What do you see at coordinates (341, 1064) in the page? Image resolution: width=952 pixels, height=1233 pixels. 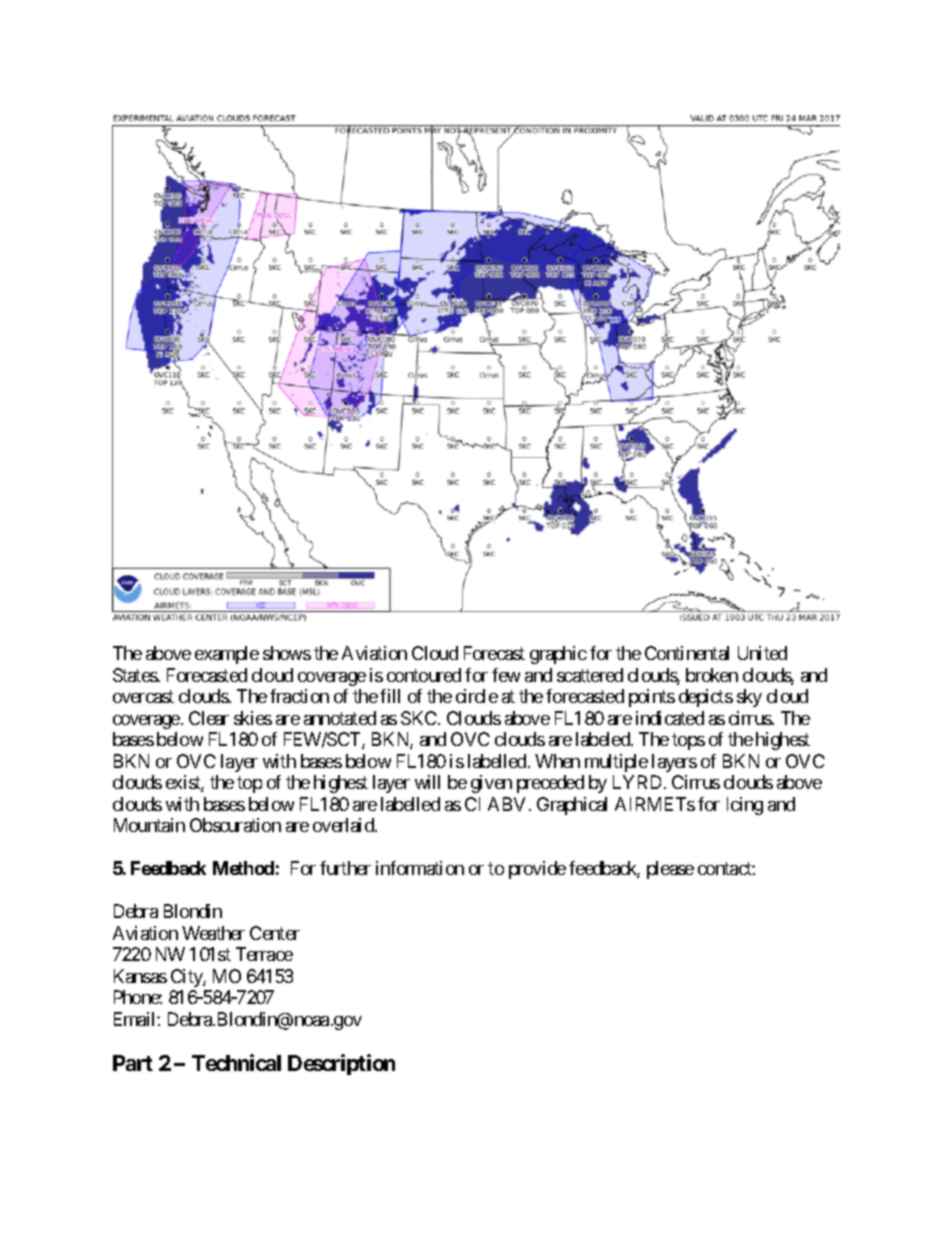 I see `Description` at bounding box center [341, 1064].
